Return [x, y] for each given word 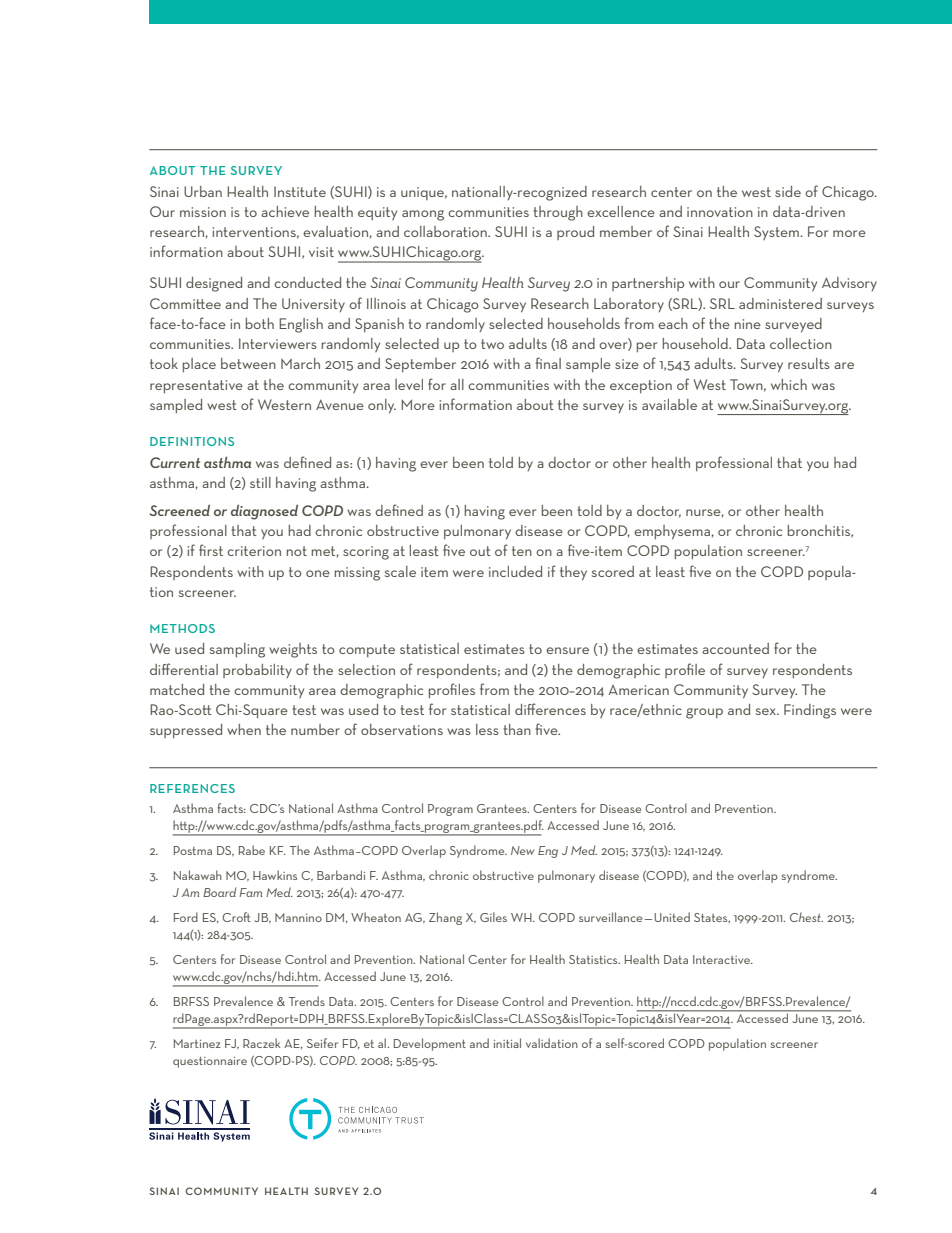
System [776, 233]
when [244, 729]
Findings [810, 711]
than [517, 729]
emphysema [672, 532]
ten [522, 551]
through [558, 213]
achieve [285, 211]
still [260, 482]
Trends [307, 1001]
